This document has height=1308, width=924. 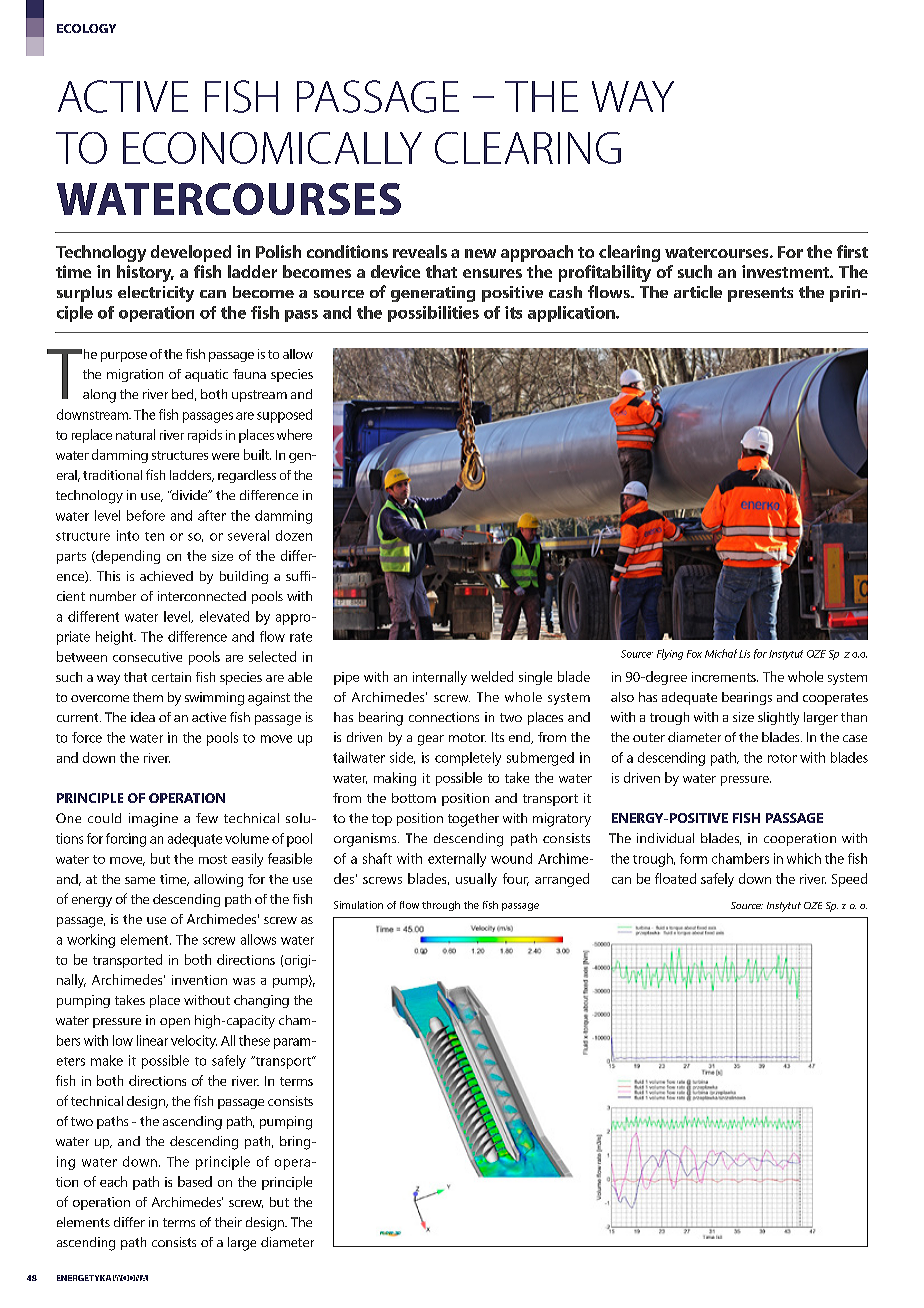 I want to click on purpose, so click(x=124, y=357).
